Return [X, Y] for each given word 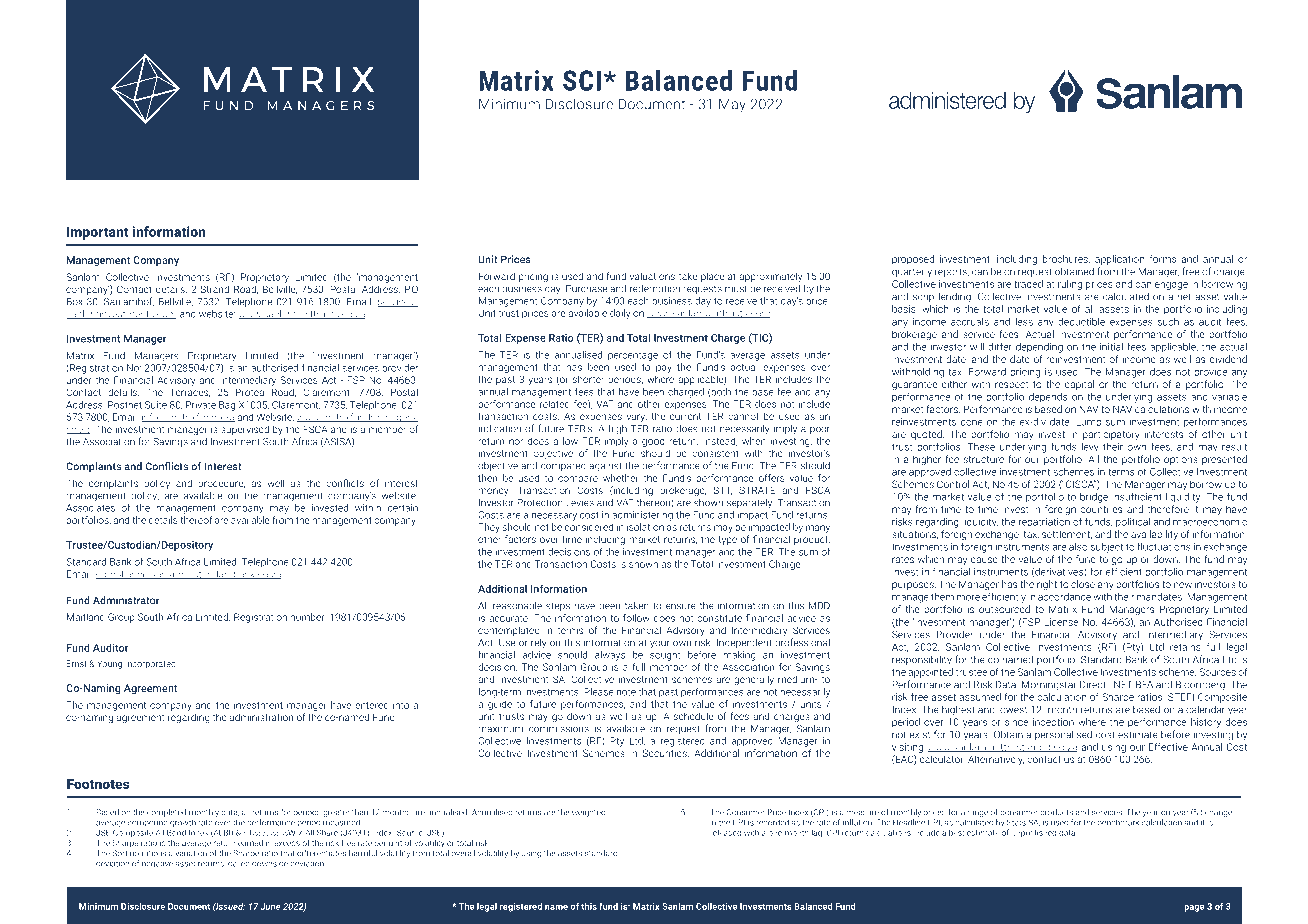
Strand [215, 289]
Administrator [126, 600]
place [712, 277]
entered [372, 705]
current [685, 416]
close [1083, 584]
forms [1163, 259]
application [1119, 260]
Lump [1088, 423]
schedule [693, 716]
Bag [227, 406]
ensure [681, 607]
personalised [1063, 735]
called [239, 863]
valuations [652, 276]
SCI [582, 80]
